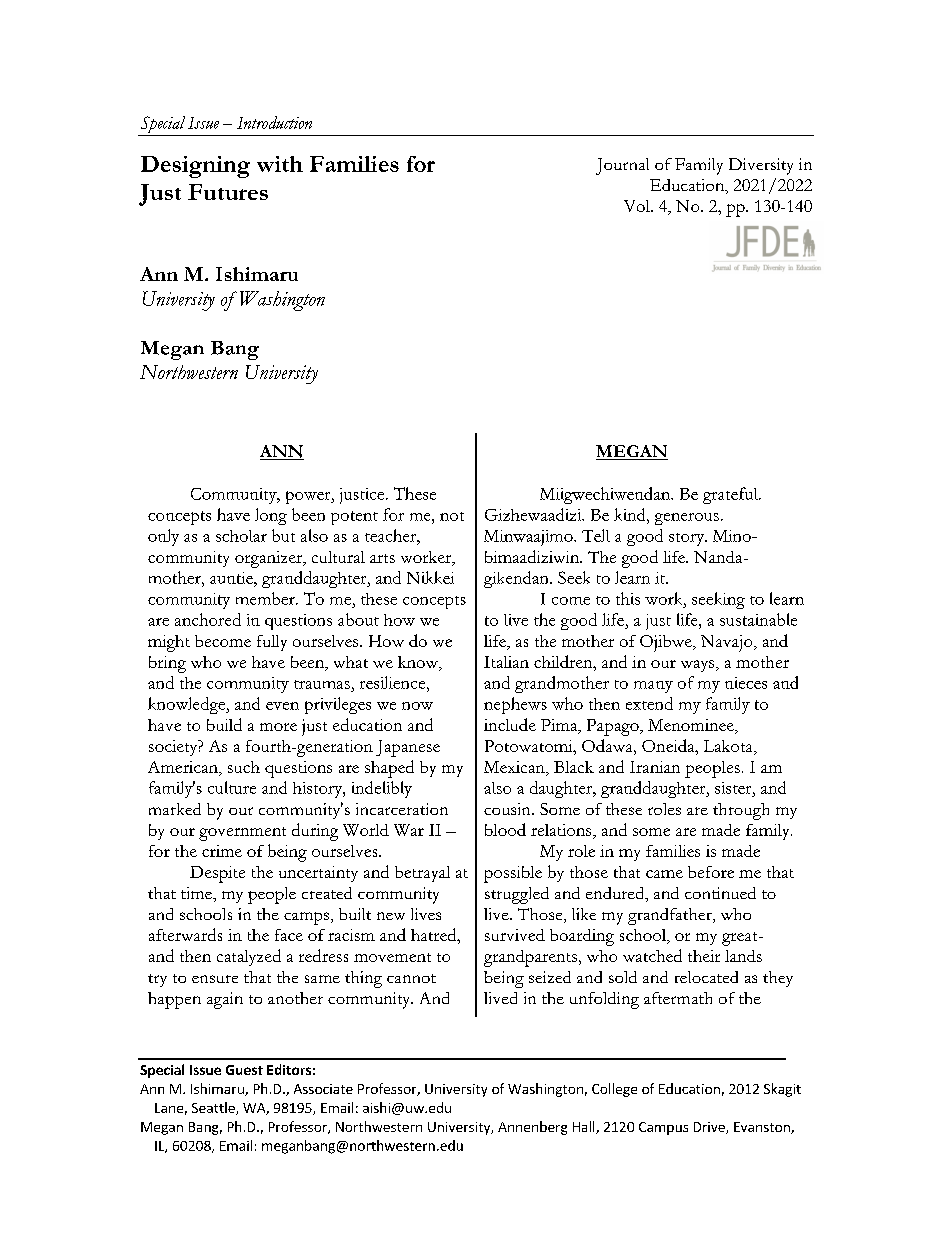  Describe the element at coordinates (214, 1108) in the screenshot. I see `Seattle` at that location.
